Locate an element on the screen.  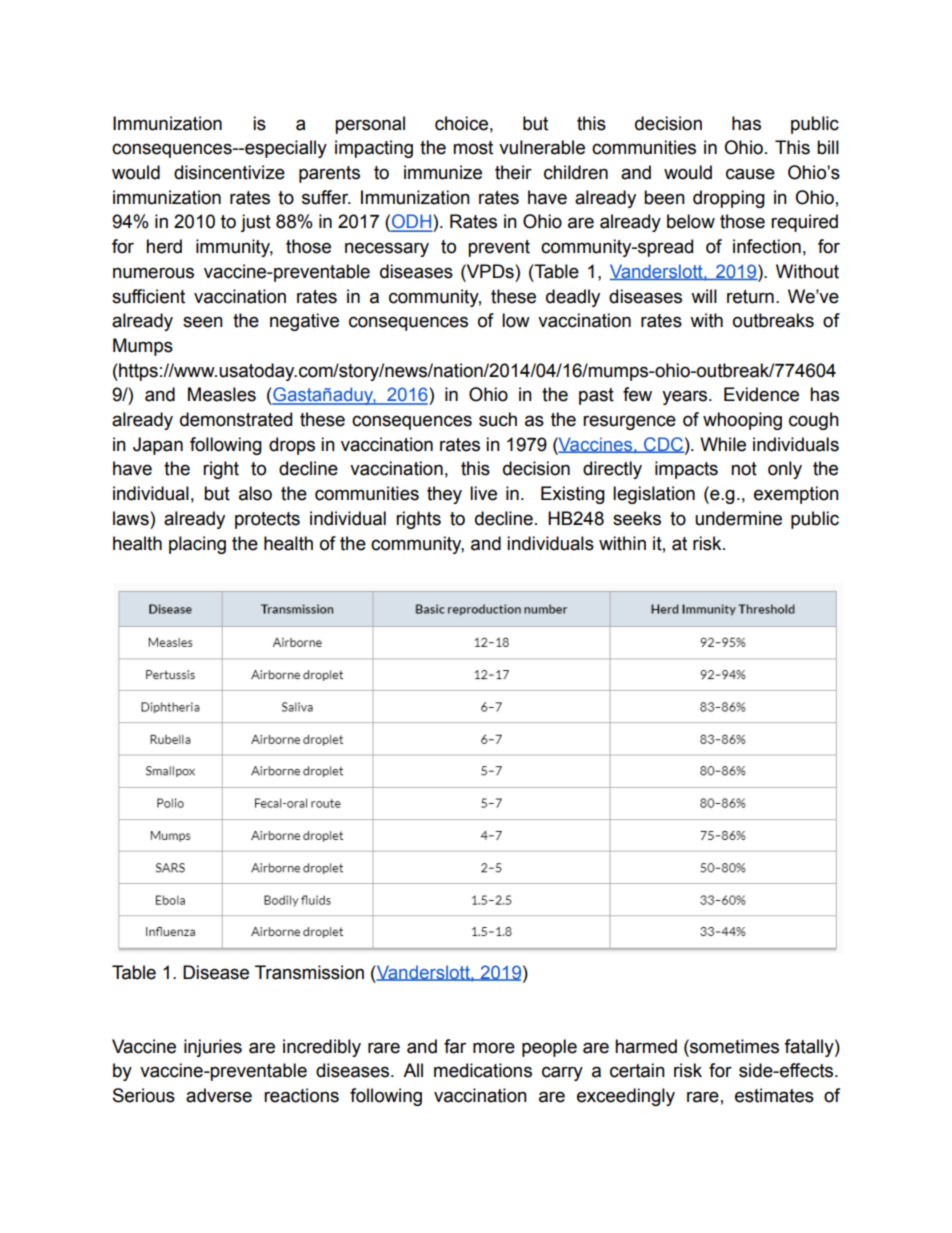
most is located at coordinates (473, 148).
